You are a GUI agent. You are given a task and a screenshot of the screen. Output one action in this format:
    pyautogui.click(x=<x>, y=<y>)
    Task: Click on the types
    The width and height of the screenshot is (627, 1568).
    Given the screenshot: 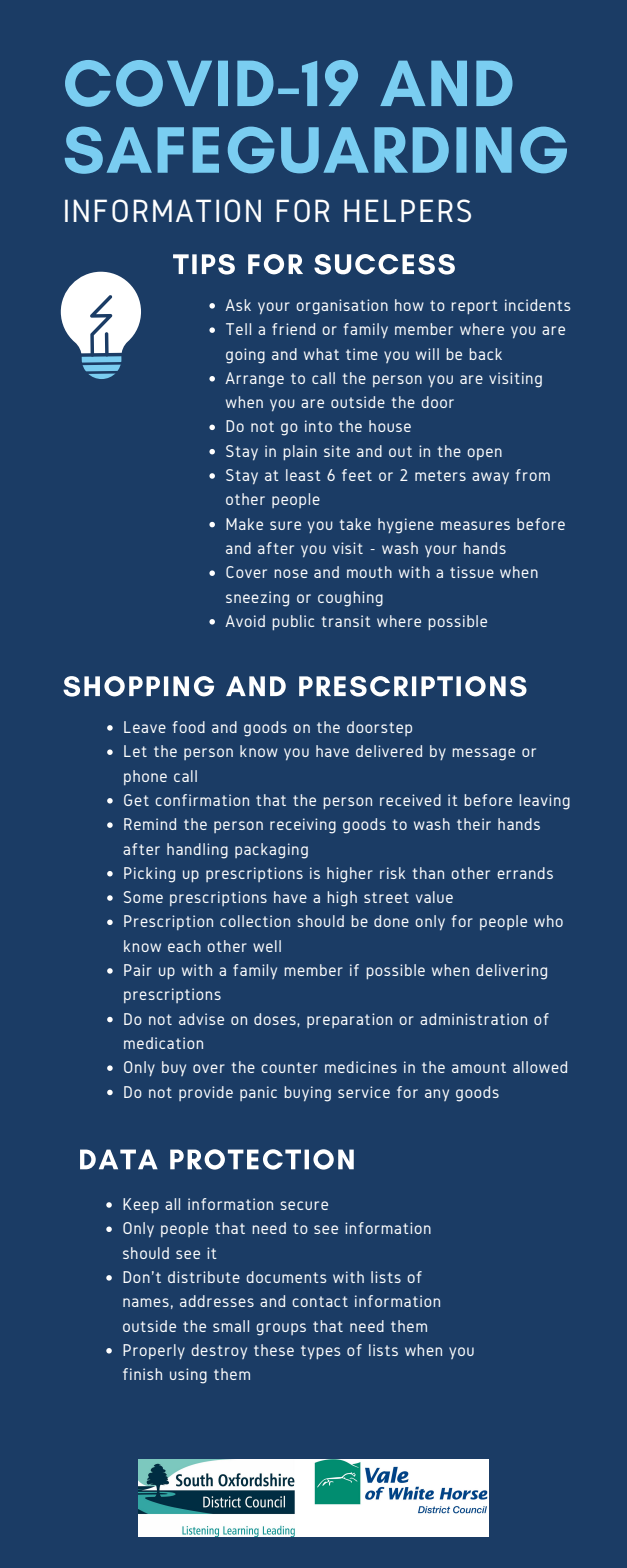 What is the action you would take?
    pyautogui.click(x=321, y=1352)
